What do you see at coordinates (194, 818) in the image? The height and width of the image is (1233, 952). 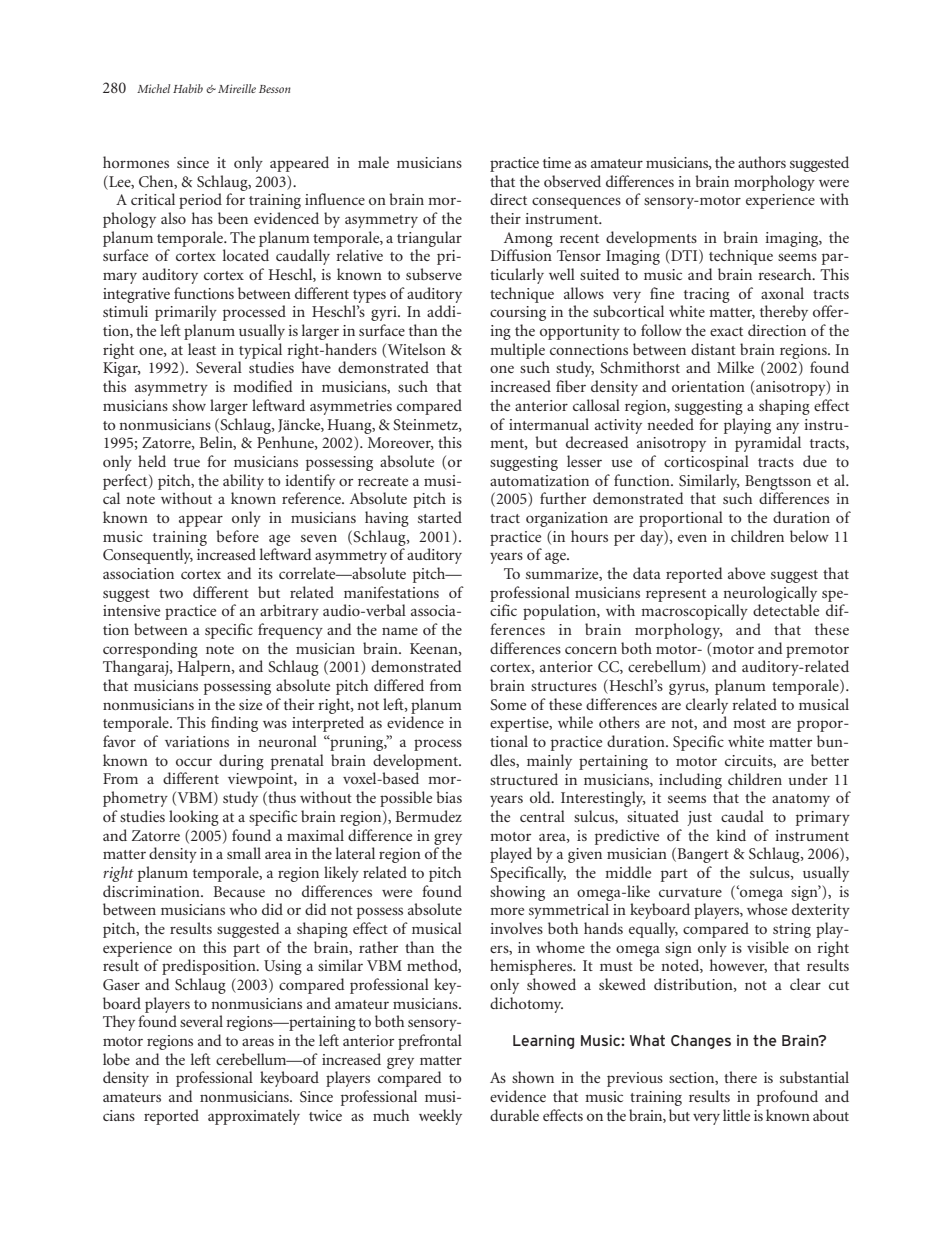 I see `looking` at bounding box center [194, 818].
